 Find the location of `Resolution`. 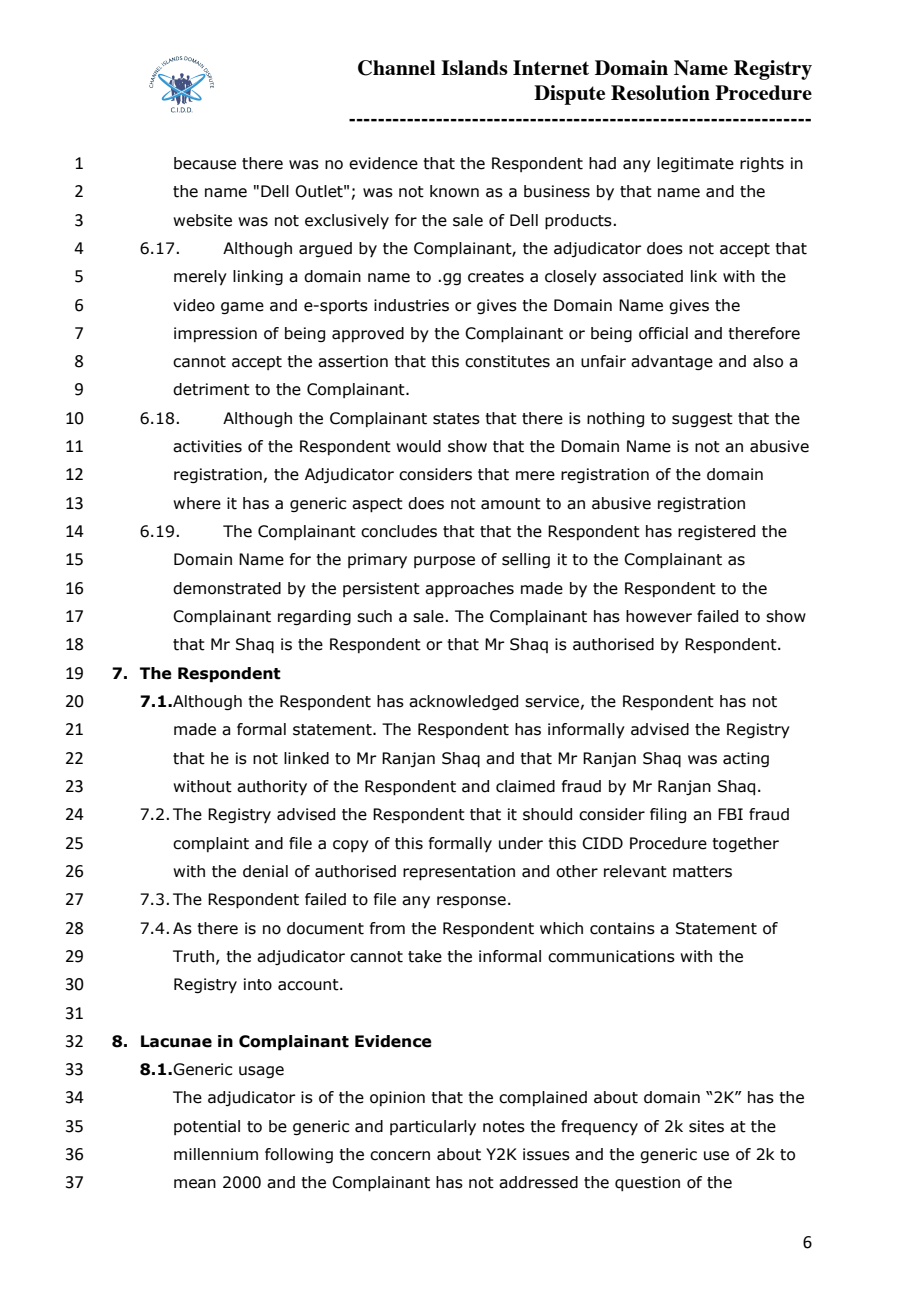

Resolution is located at coordinates (660, 92).
